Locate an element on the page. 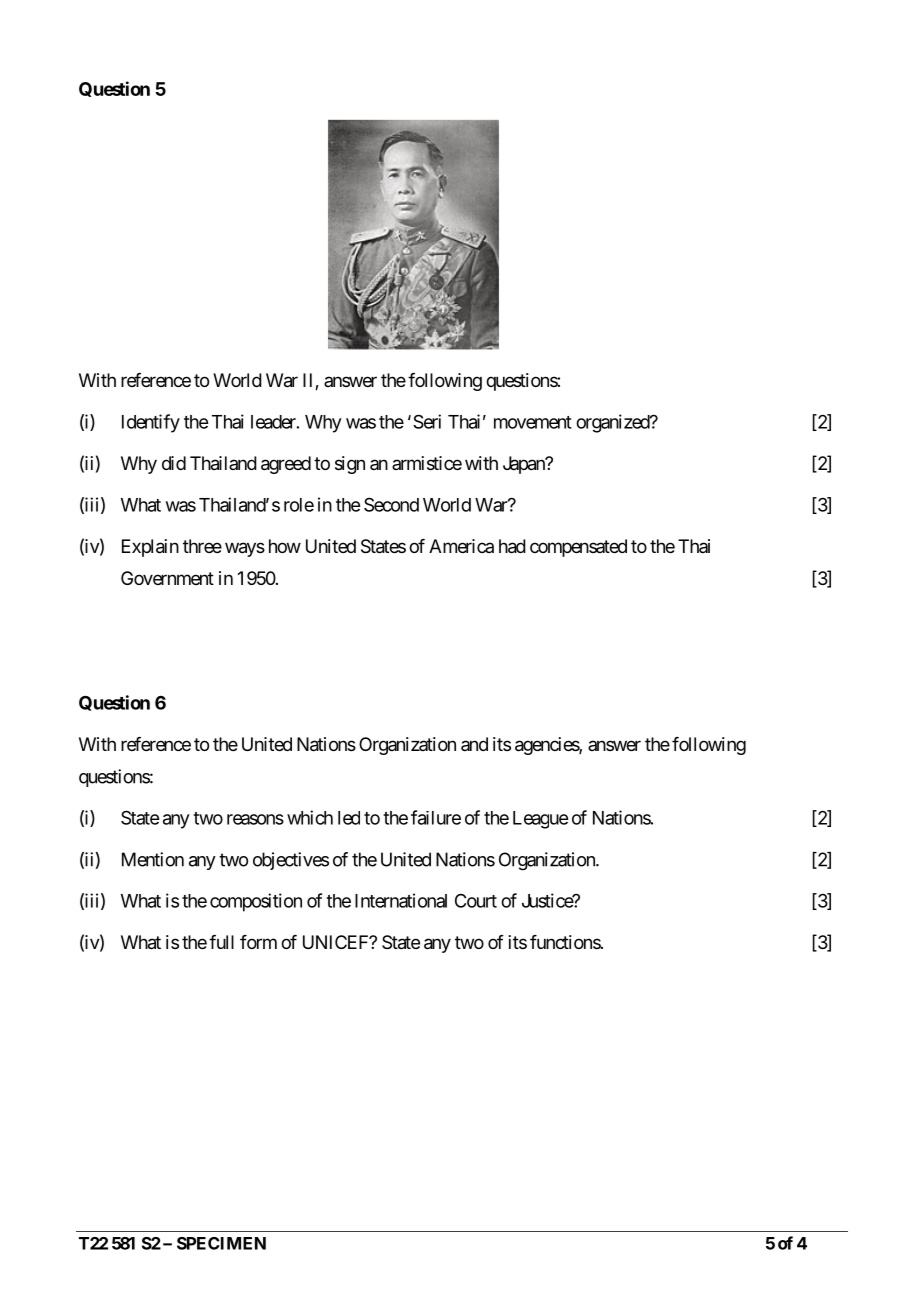 Image resolution: width=924 pixels, height=1308 pixels. led is located at coordinates (349, 818).
